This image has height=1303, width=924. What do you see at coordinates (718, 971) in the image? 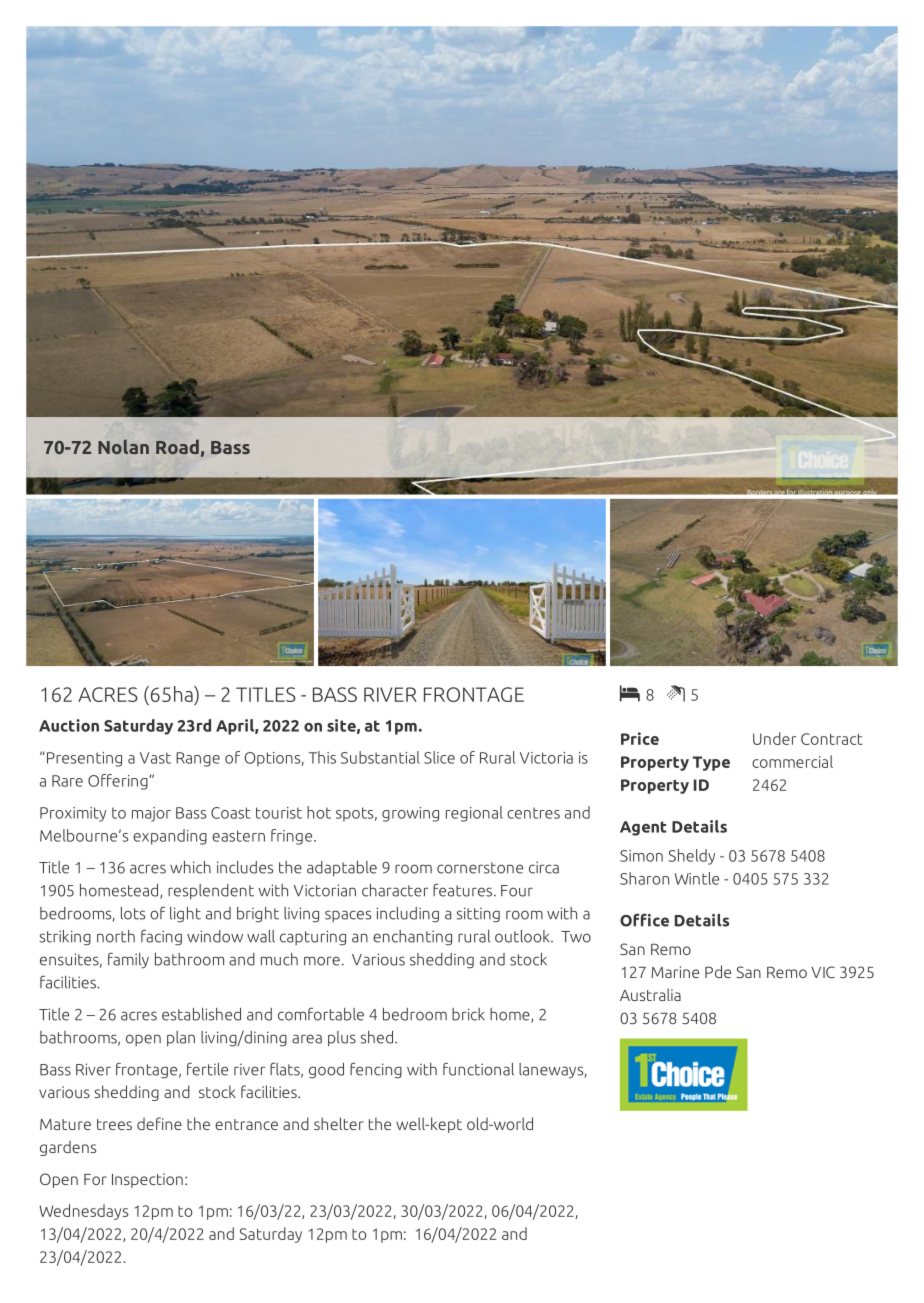
I see `Pde` at bounding box center [718, 971].
